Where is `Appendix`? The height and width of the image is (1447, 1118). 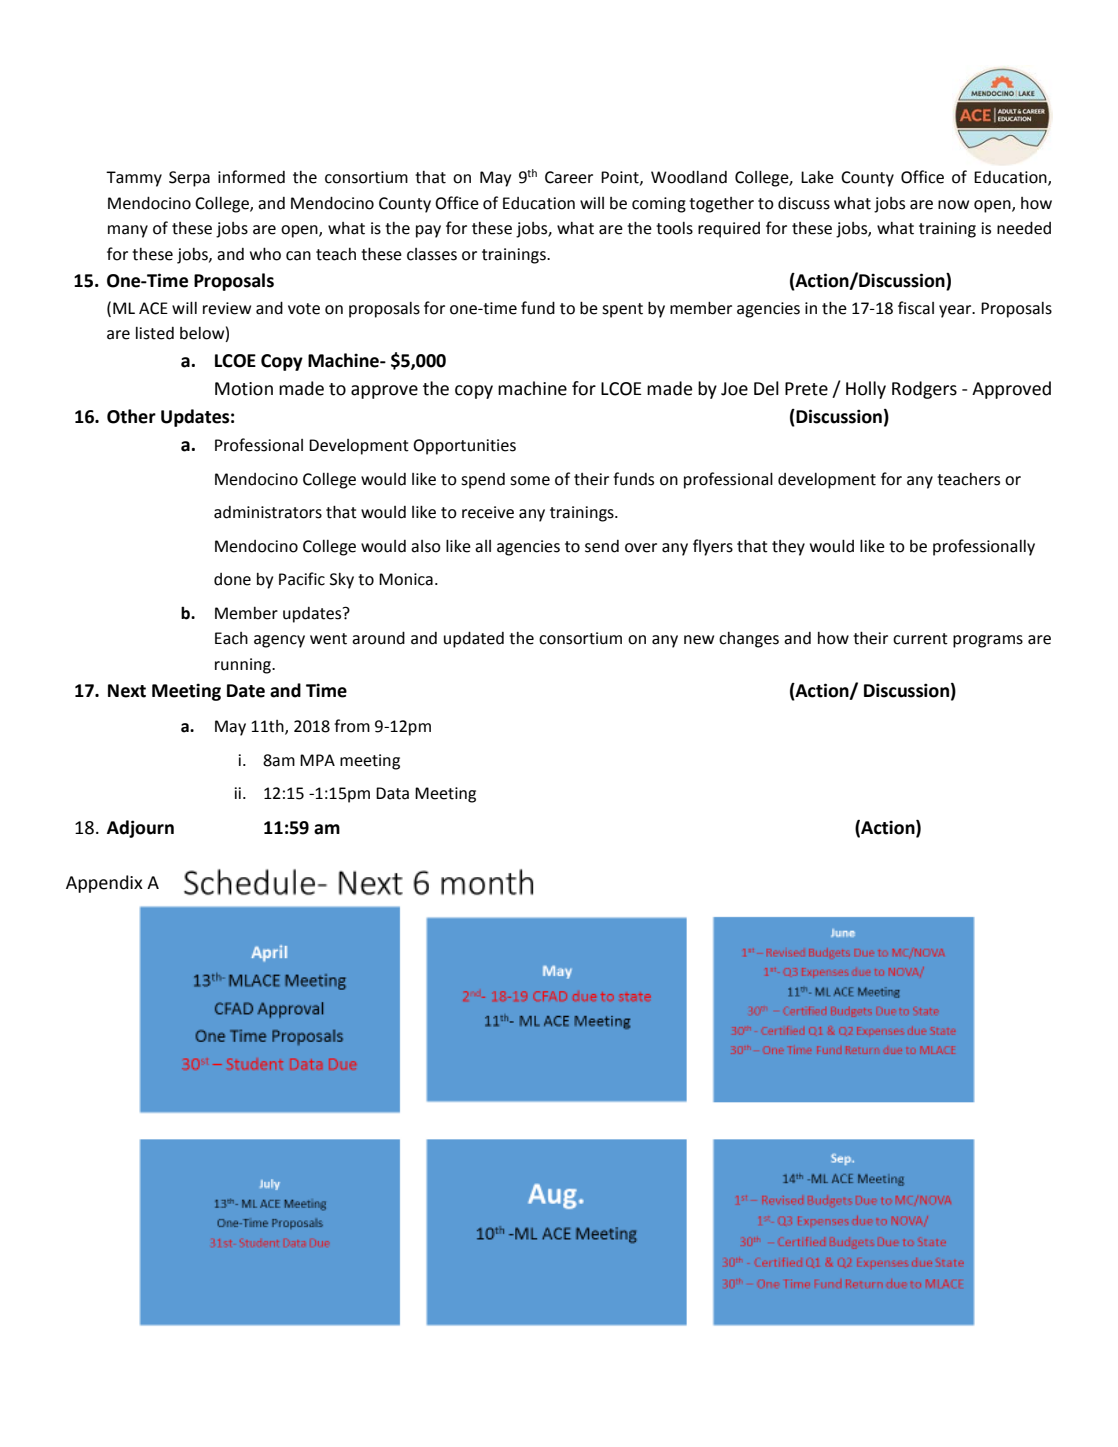
Appendix is located at coordinates (104, 884).
